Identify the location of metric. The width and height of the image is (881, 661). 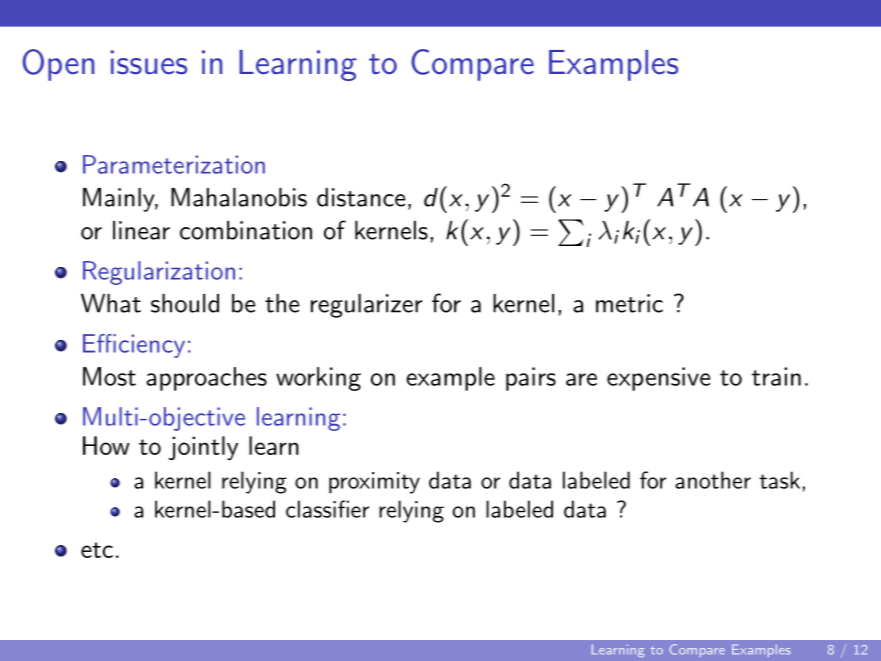
(629, 303).
